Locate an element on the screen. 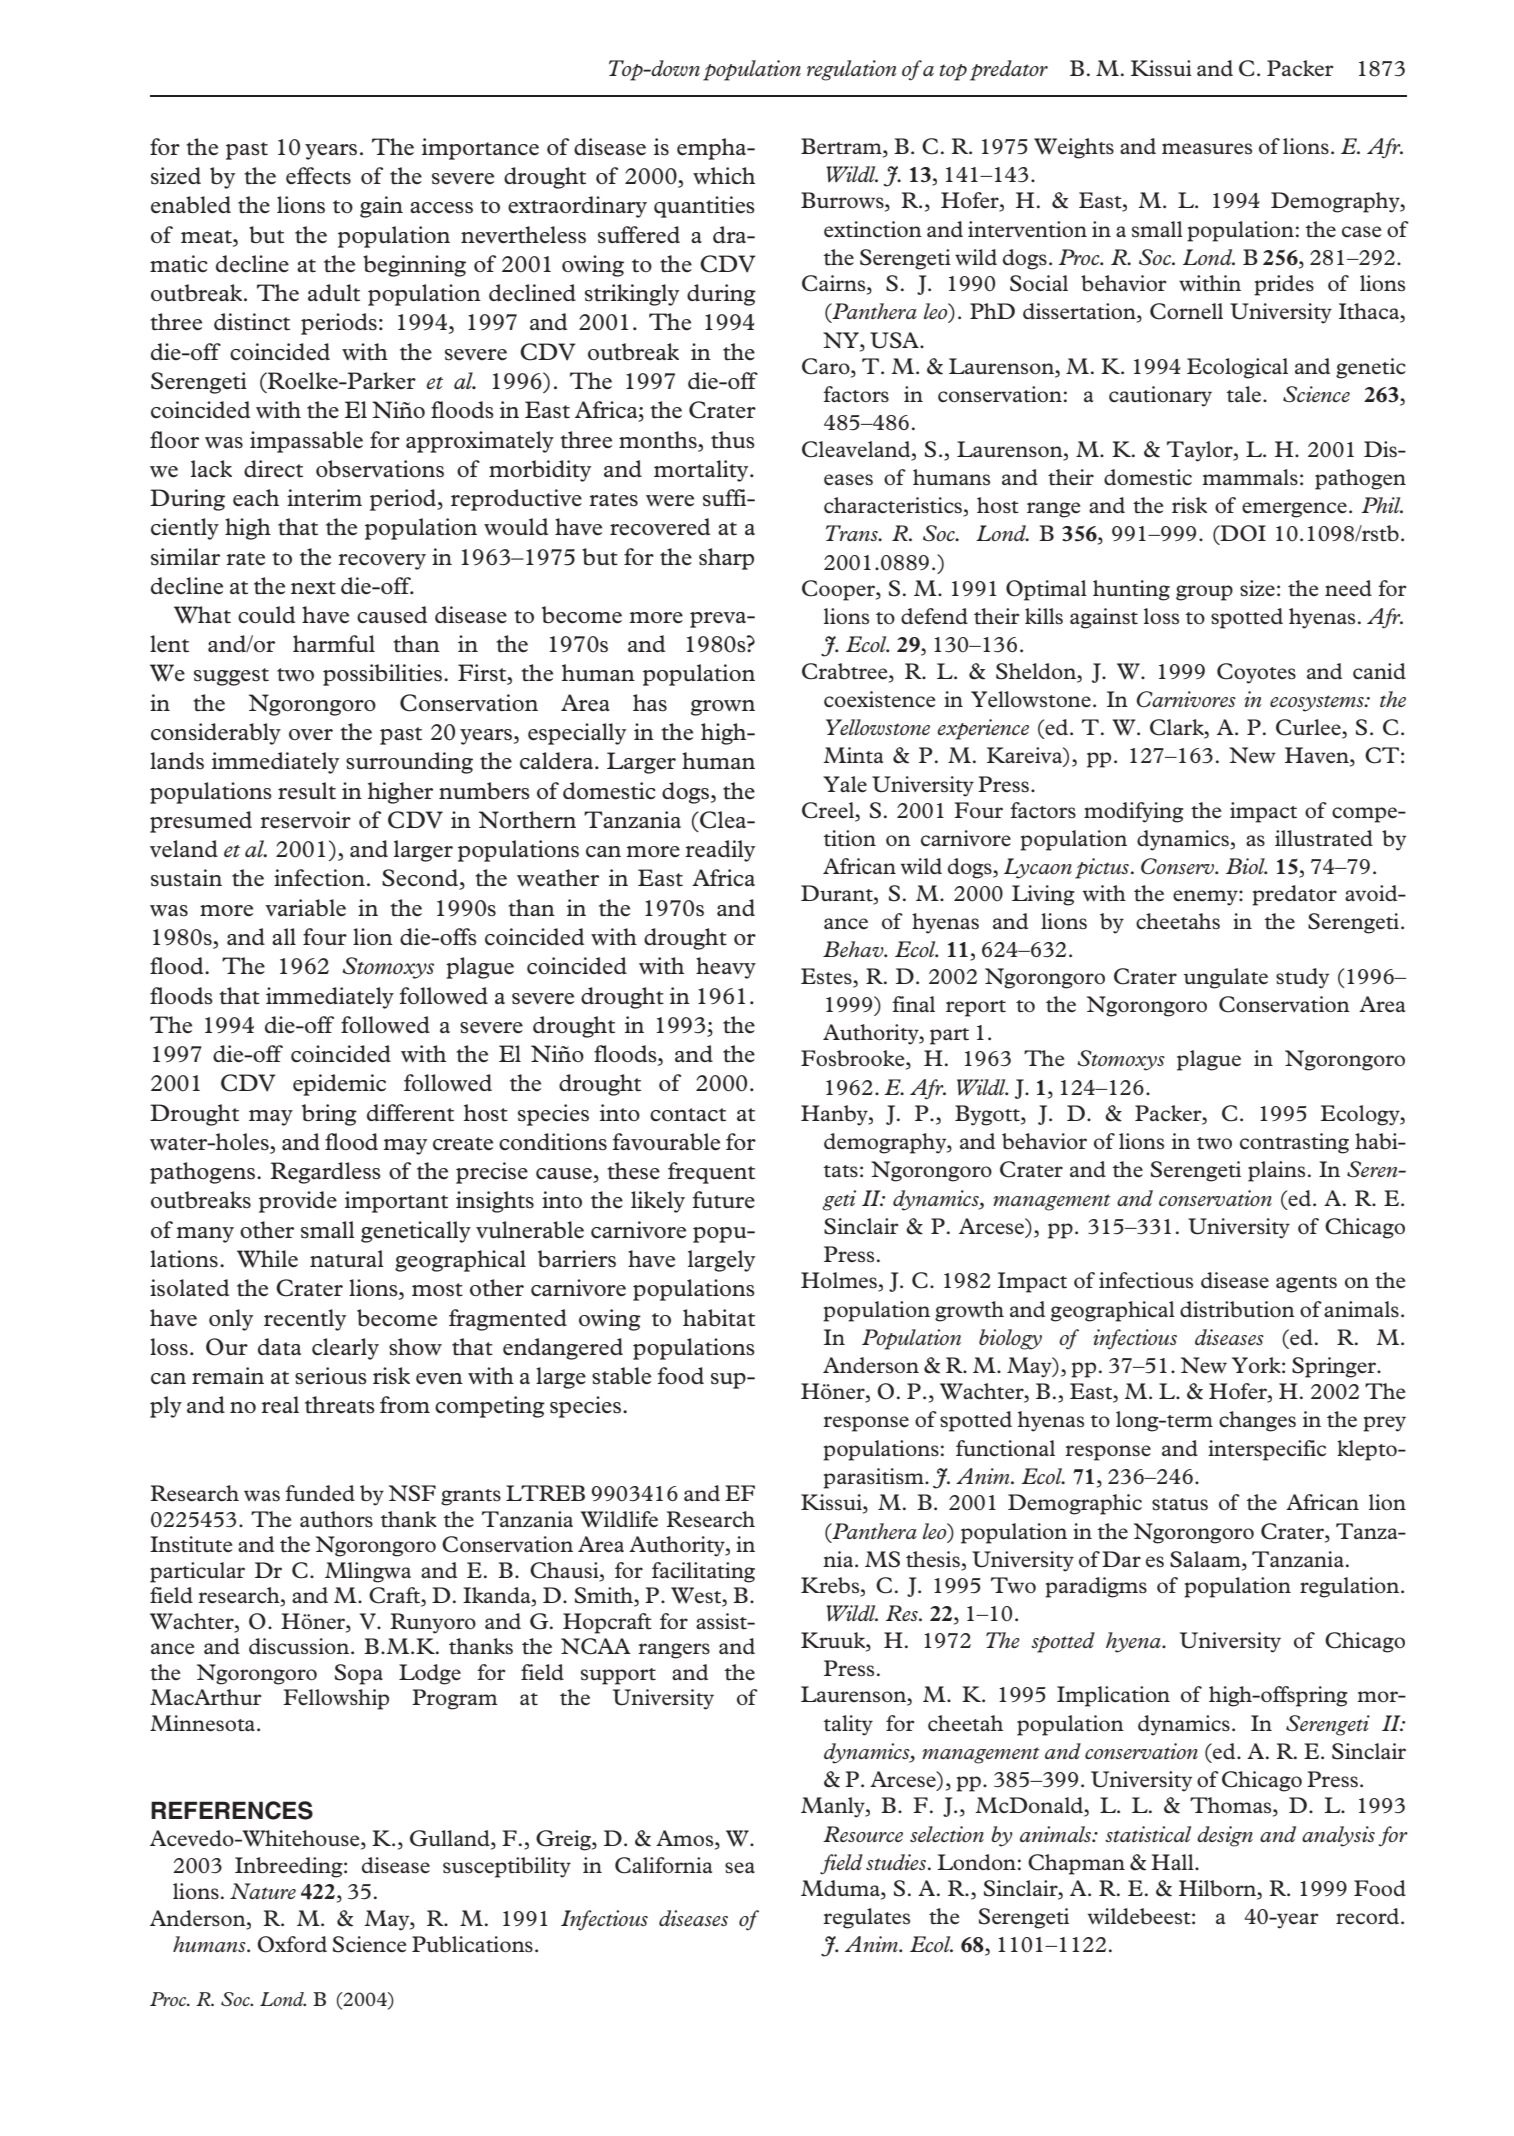 This screenshot has height=2136, width=1514. regulates is located at coordinates (866, 1918).
